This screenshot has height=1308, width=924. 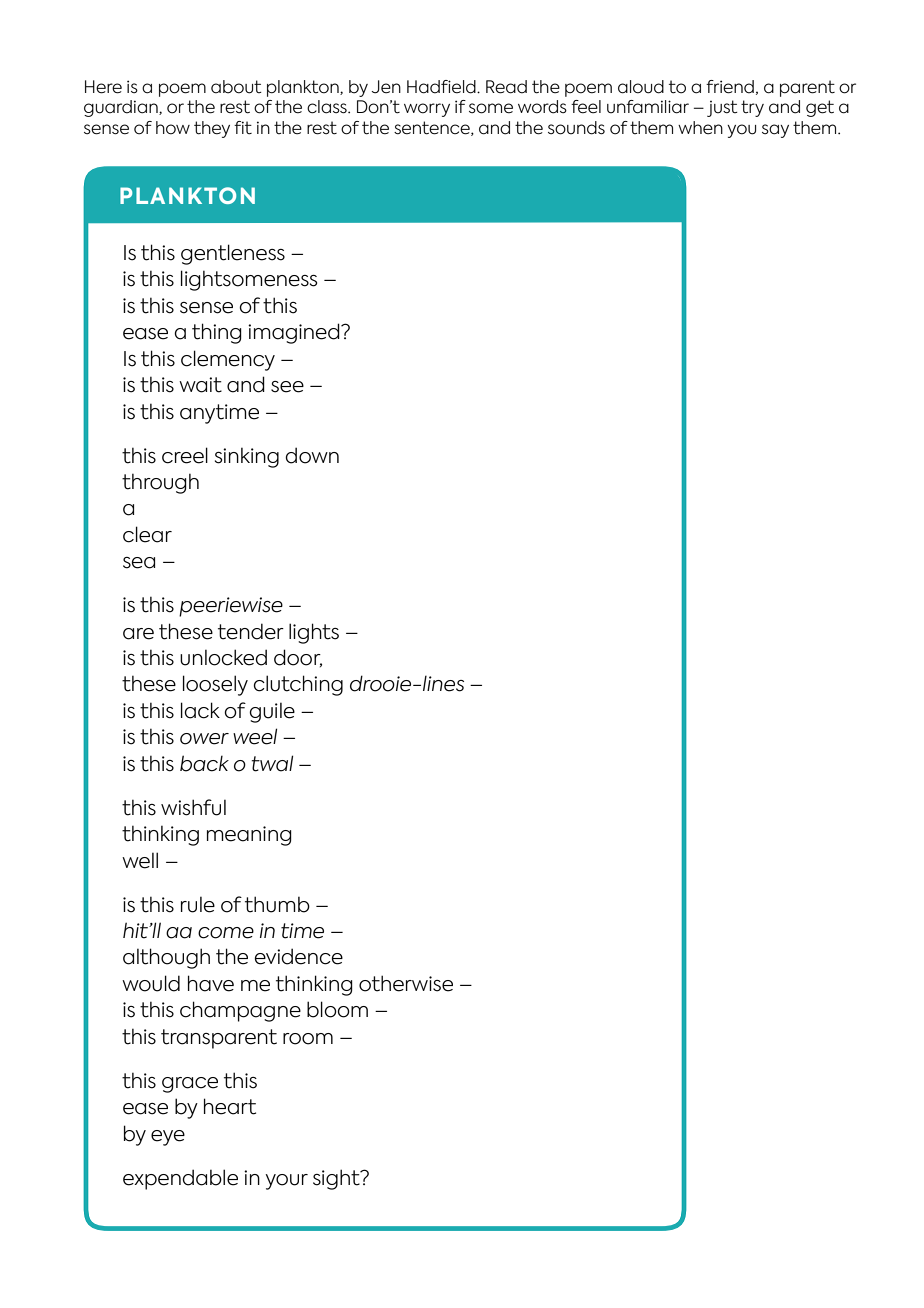 What do you see at coordinates (433, 128) in the screenshot?
I see `sentence` at bounding box center [433, 128].
